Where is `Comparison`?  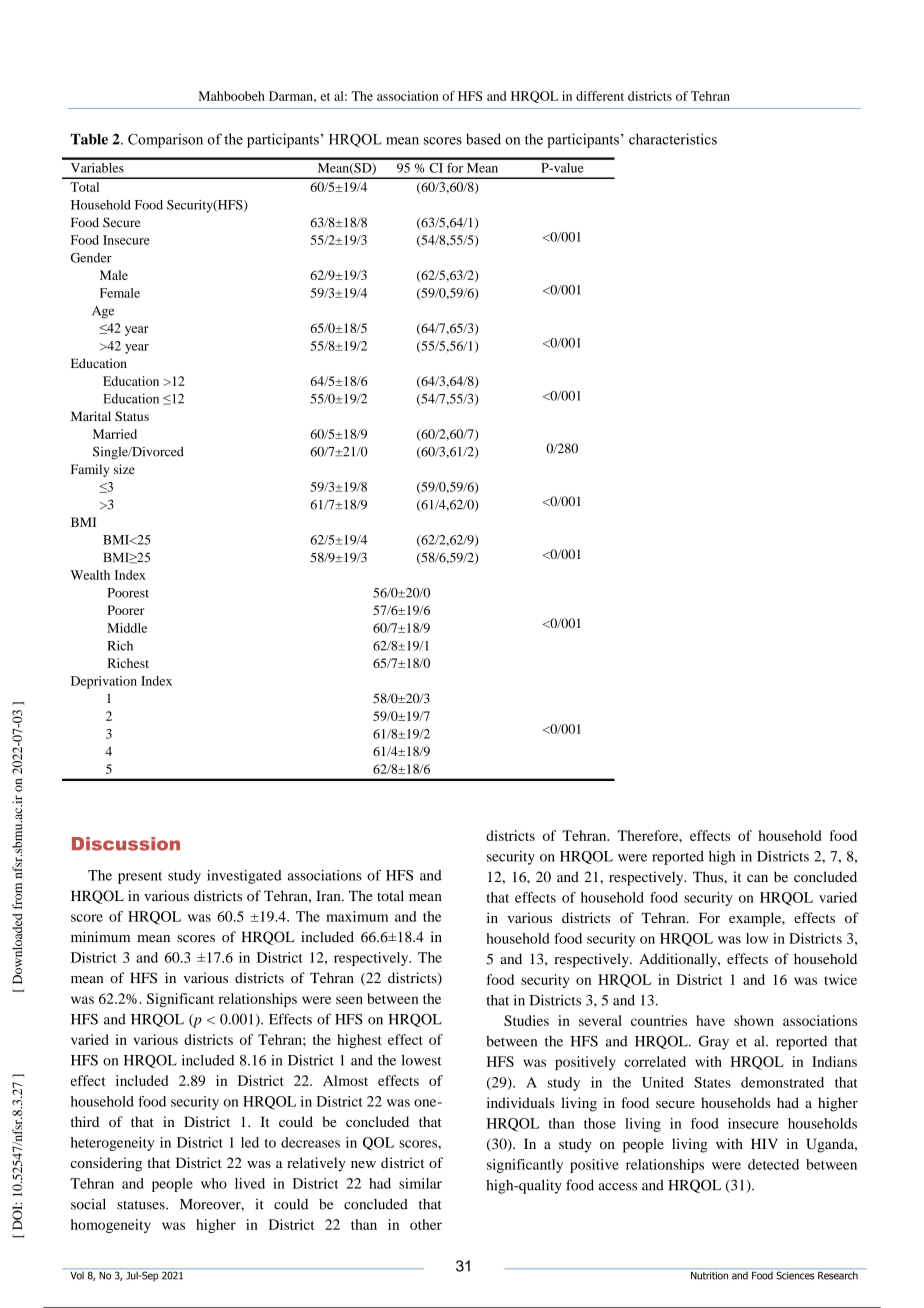
Comparison is located at coordinates (165, 140).
